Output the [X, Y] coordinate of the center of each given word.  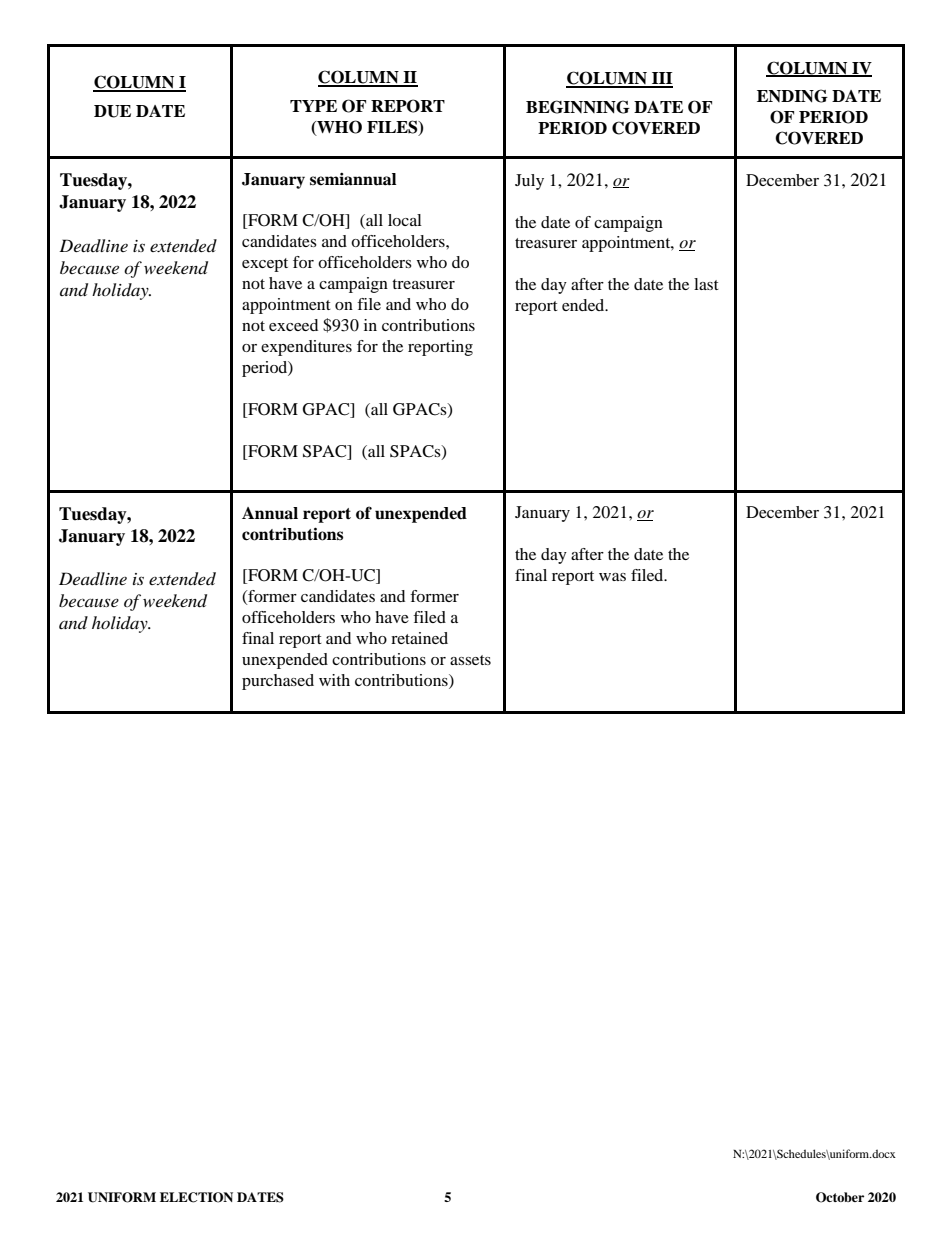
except [265, 265]
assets [470, 660]
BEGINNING [578, 107]
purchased [278, 682]
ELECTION [196, 1197]
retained [419, 638]
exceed [293, 325]
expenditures [306, 348]
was [612, 577]
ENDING [792, 96]
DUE [112, 111]
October [840, 1197]
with [334, 680]
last [706, 284]
